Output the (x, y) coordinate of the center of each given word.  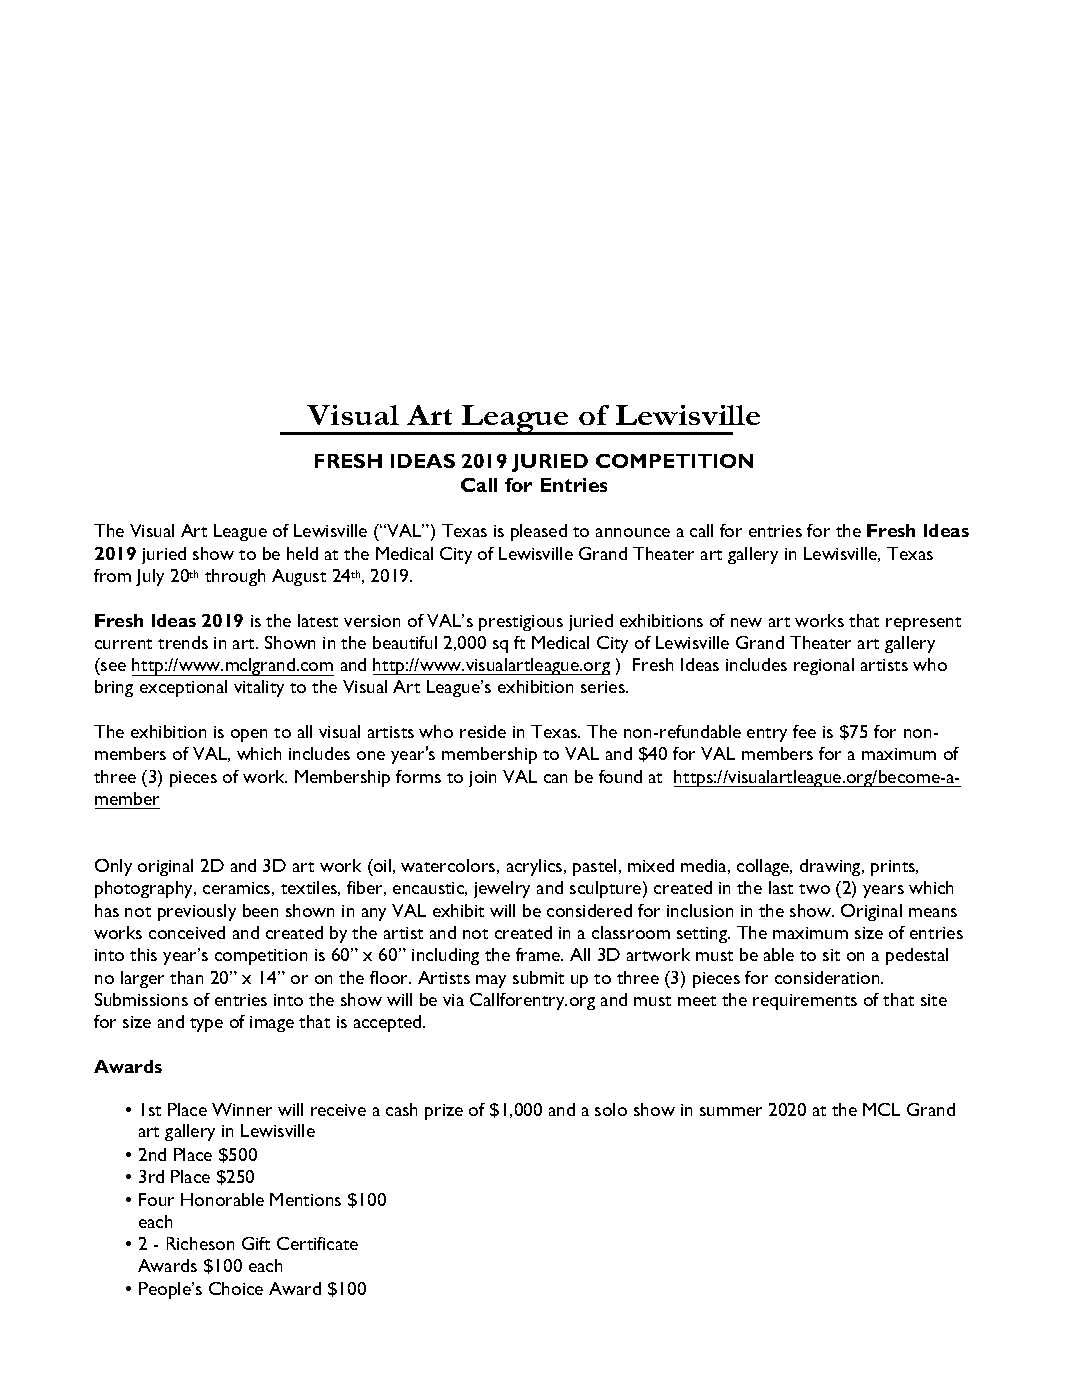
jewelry (502, 889)
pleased (539, 532)
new (746, 622)
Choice (236, 1288)
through (235, 577)
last (781, 887)
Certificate (317, 1243)
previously (197, 912)
